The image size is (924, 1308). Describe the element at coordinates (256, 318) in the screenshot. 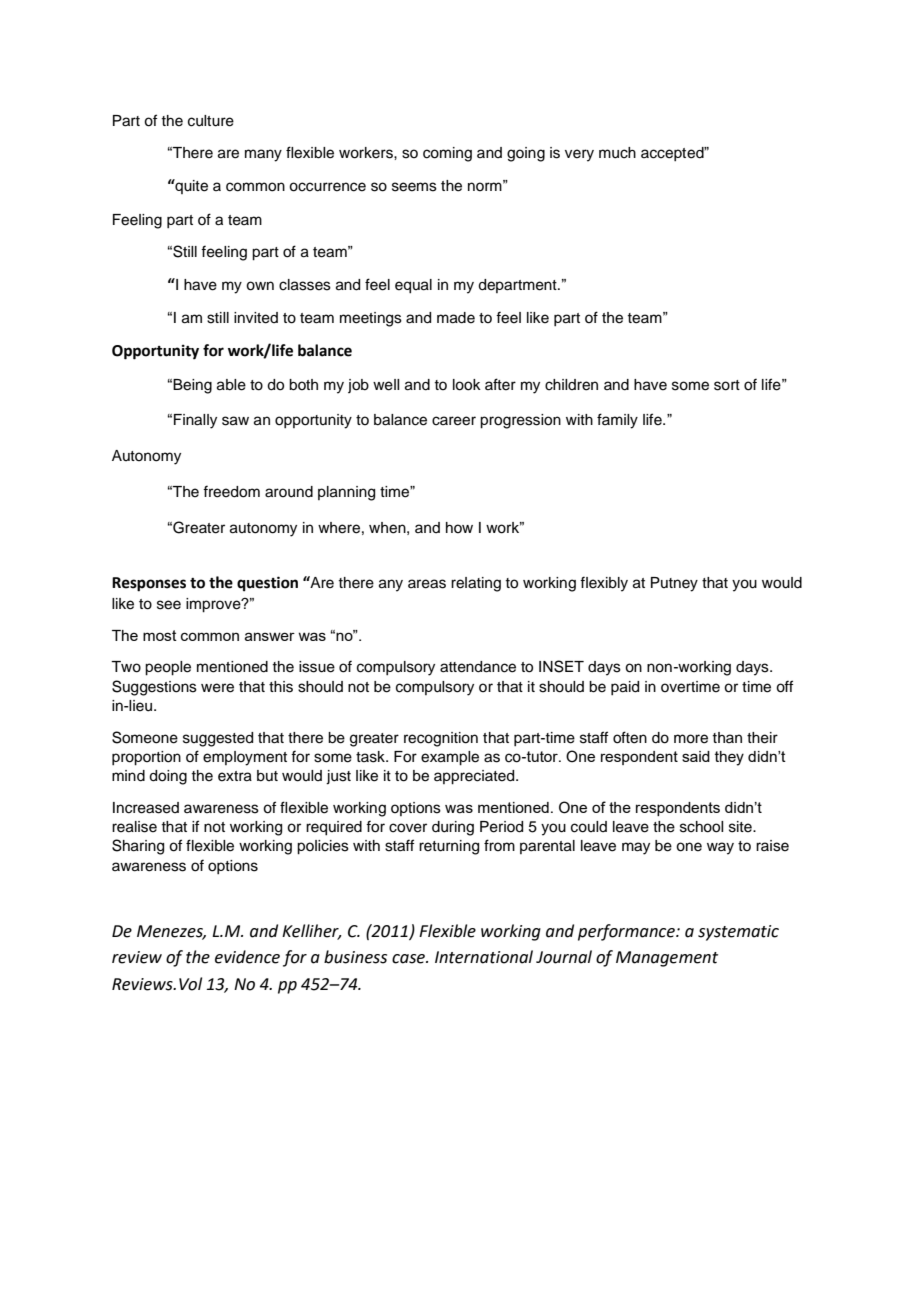

I see `invited` at that location.
